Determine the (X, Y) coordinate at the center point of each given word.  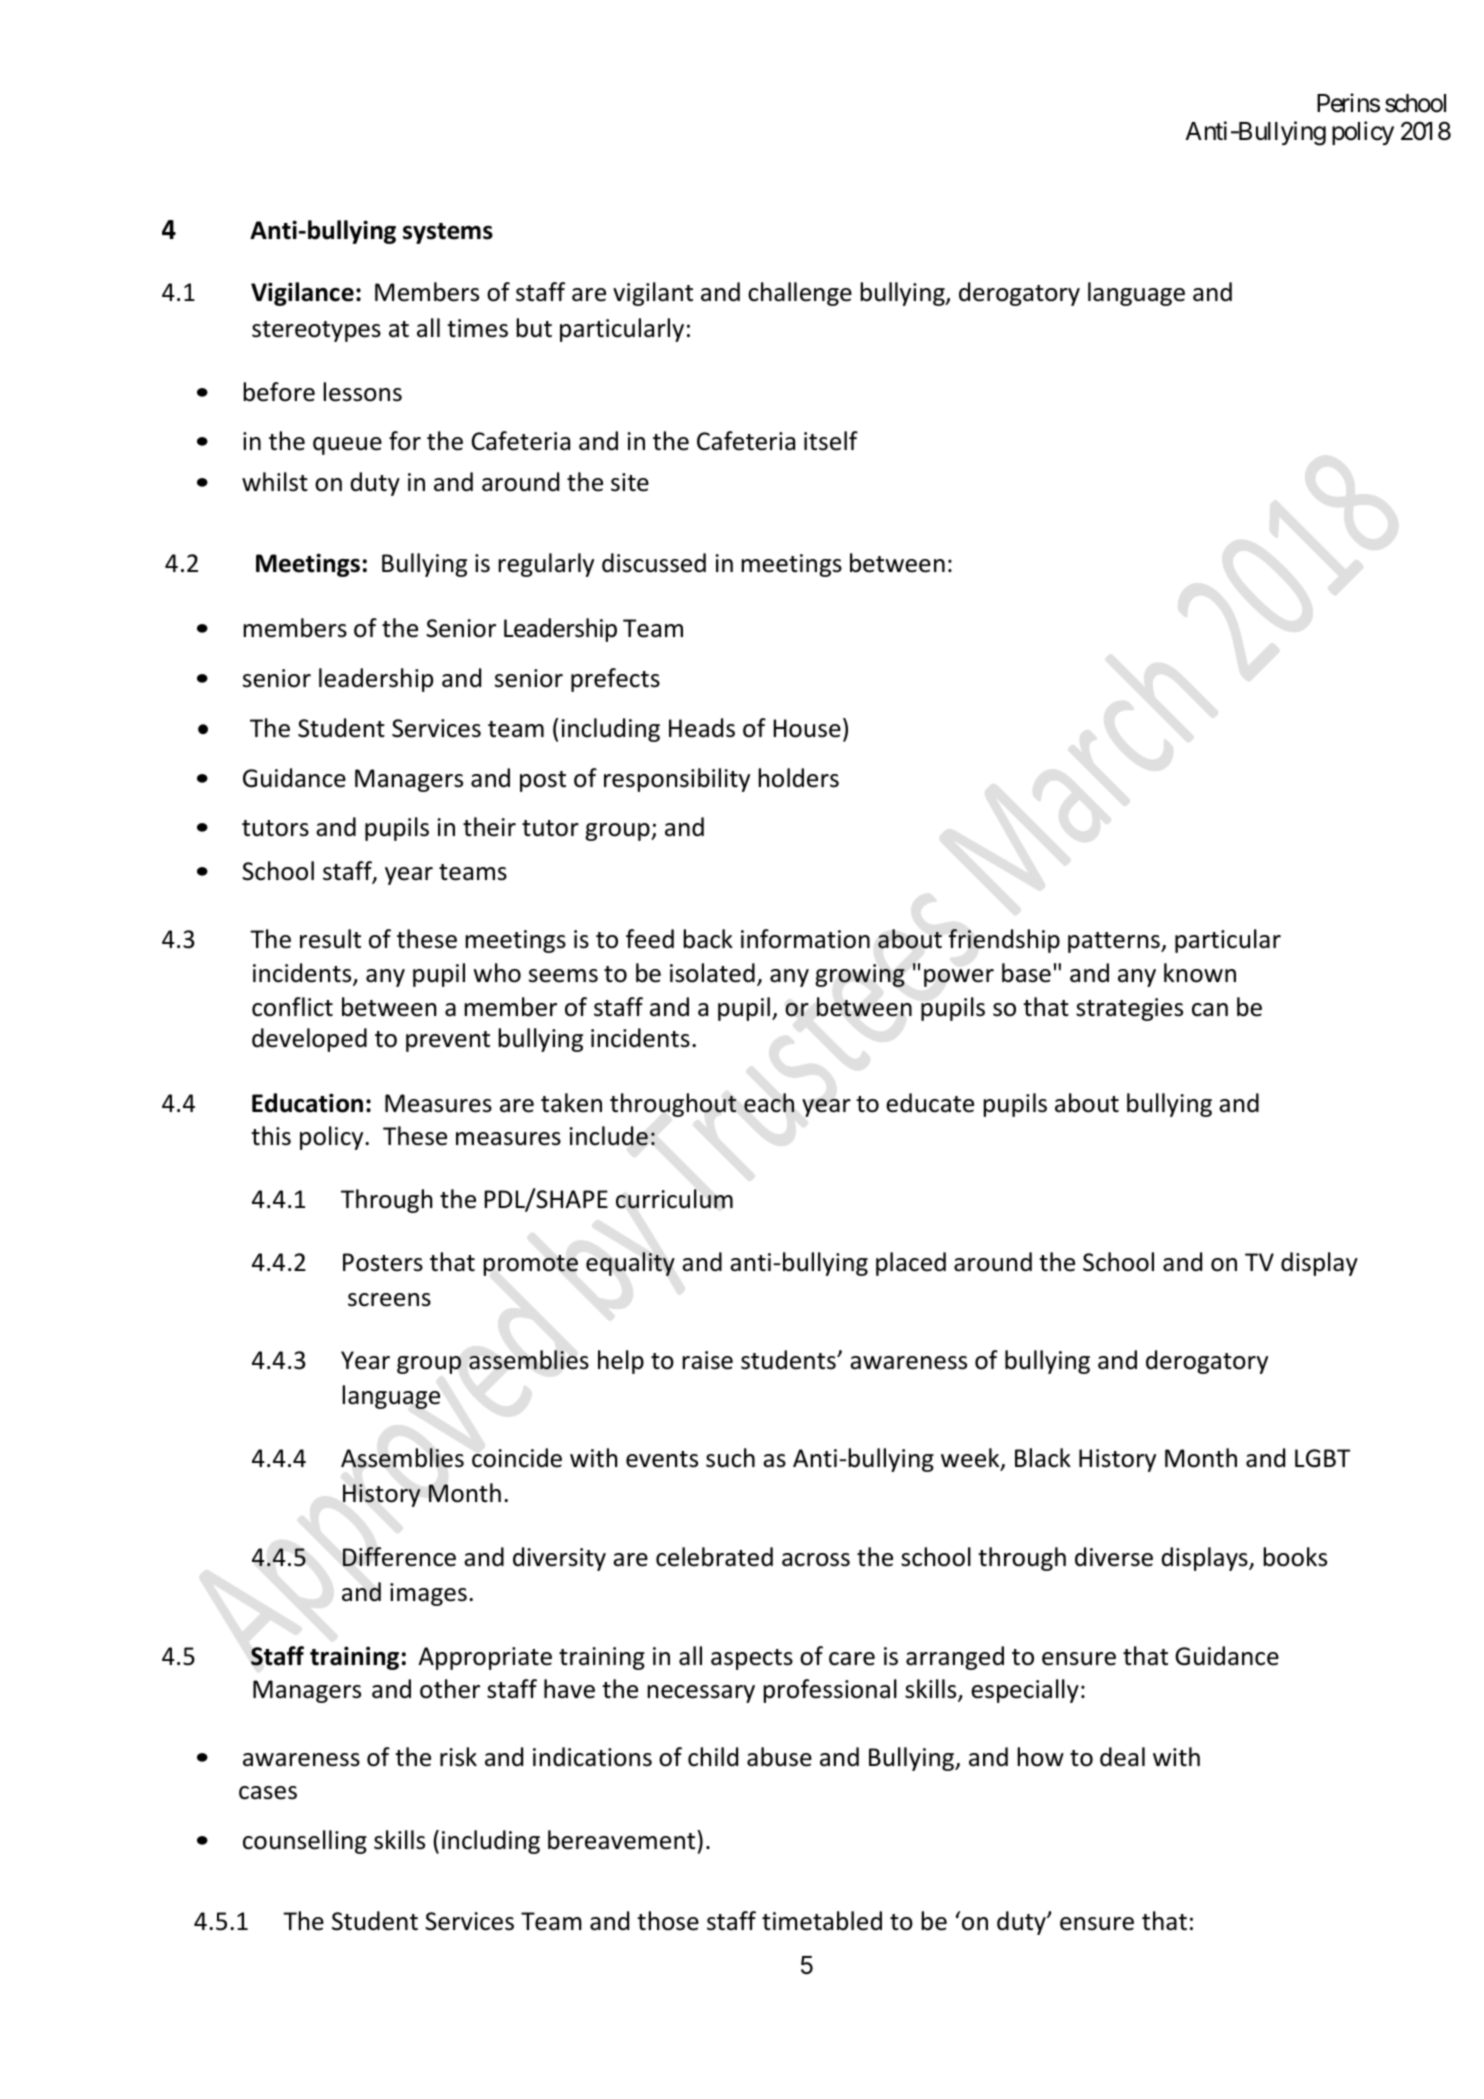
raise (707, 1360)
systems (448, 233)
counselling (305, 1842)
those (668, 1921)
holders (798, 778)
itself (831, 441)
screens (389, 1300)
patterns (1115, 942)
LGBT (1322, 1458)
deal (1122, 1757)
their (489, 827)
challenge (800, 294)
